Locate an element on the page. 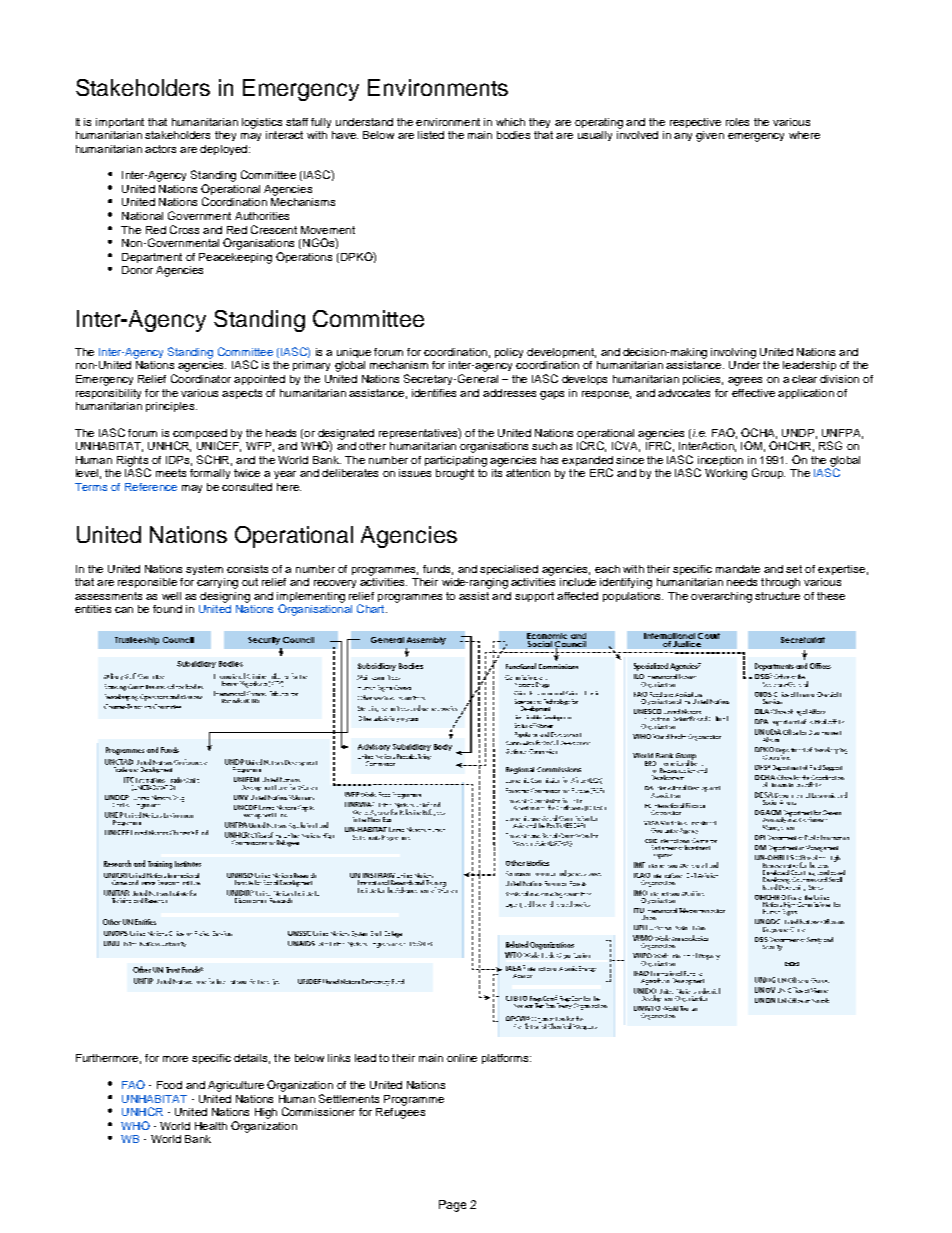 The image size is (952, 1233). Reference is located at coordinates (151, 487).
